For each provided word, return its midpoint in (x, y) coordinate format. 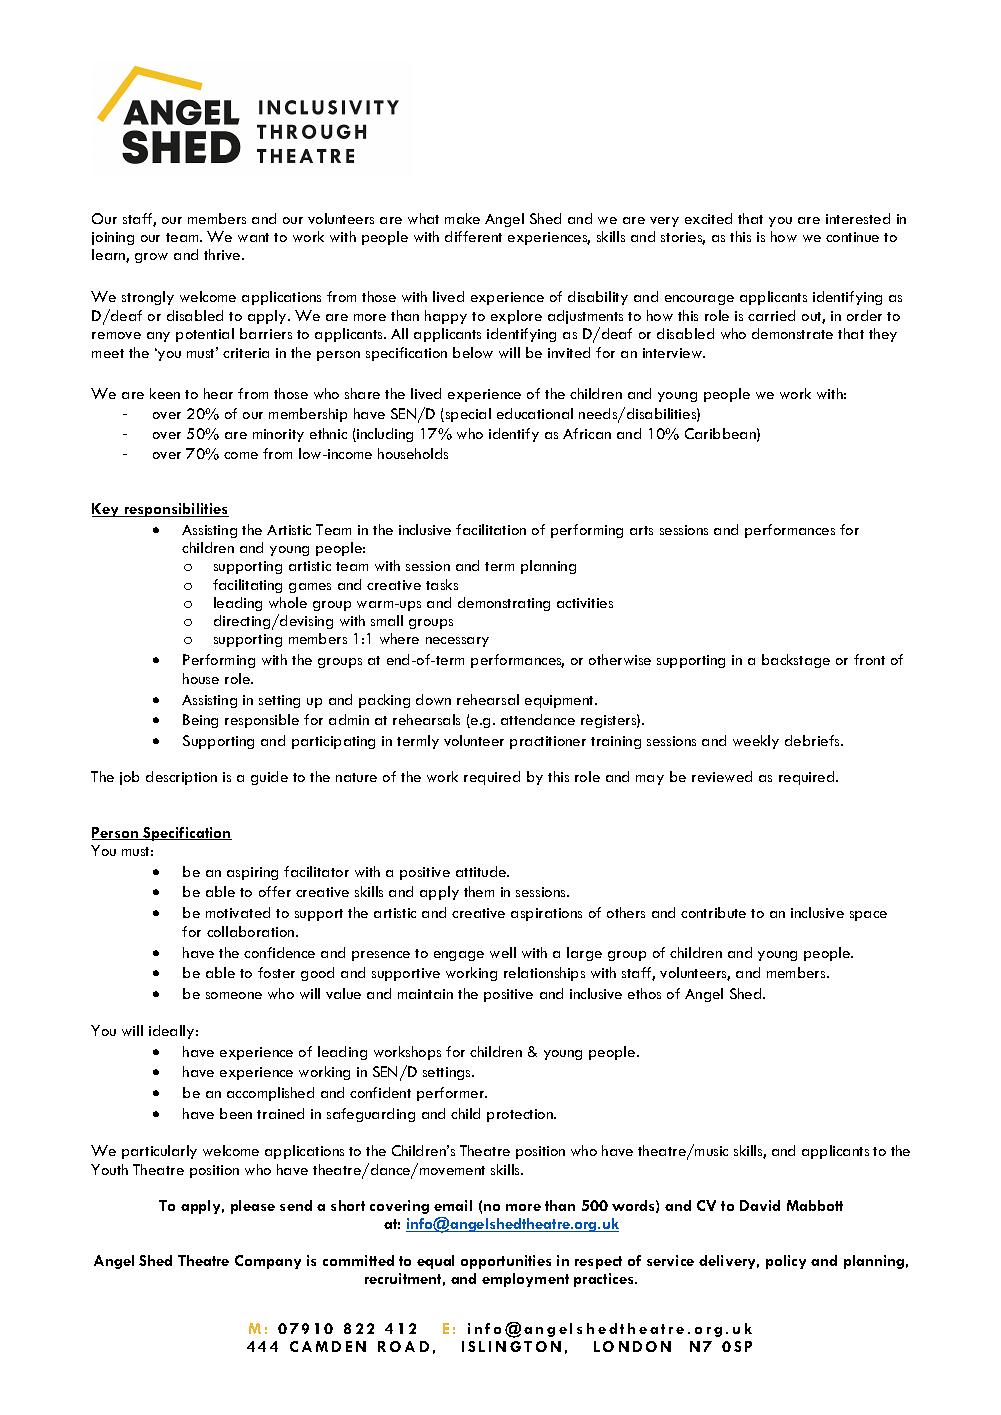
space (868, 916)
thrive (223, 254)
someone (234, 995)
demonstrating (504, 604)
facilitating (247, 586)
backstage (796, 661)
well (503, 952)
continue (852, 237)
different (473, 236)
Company (268, 1262)
